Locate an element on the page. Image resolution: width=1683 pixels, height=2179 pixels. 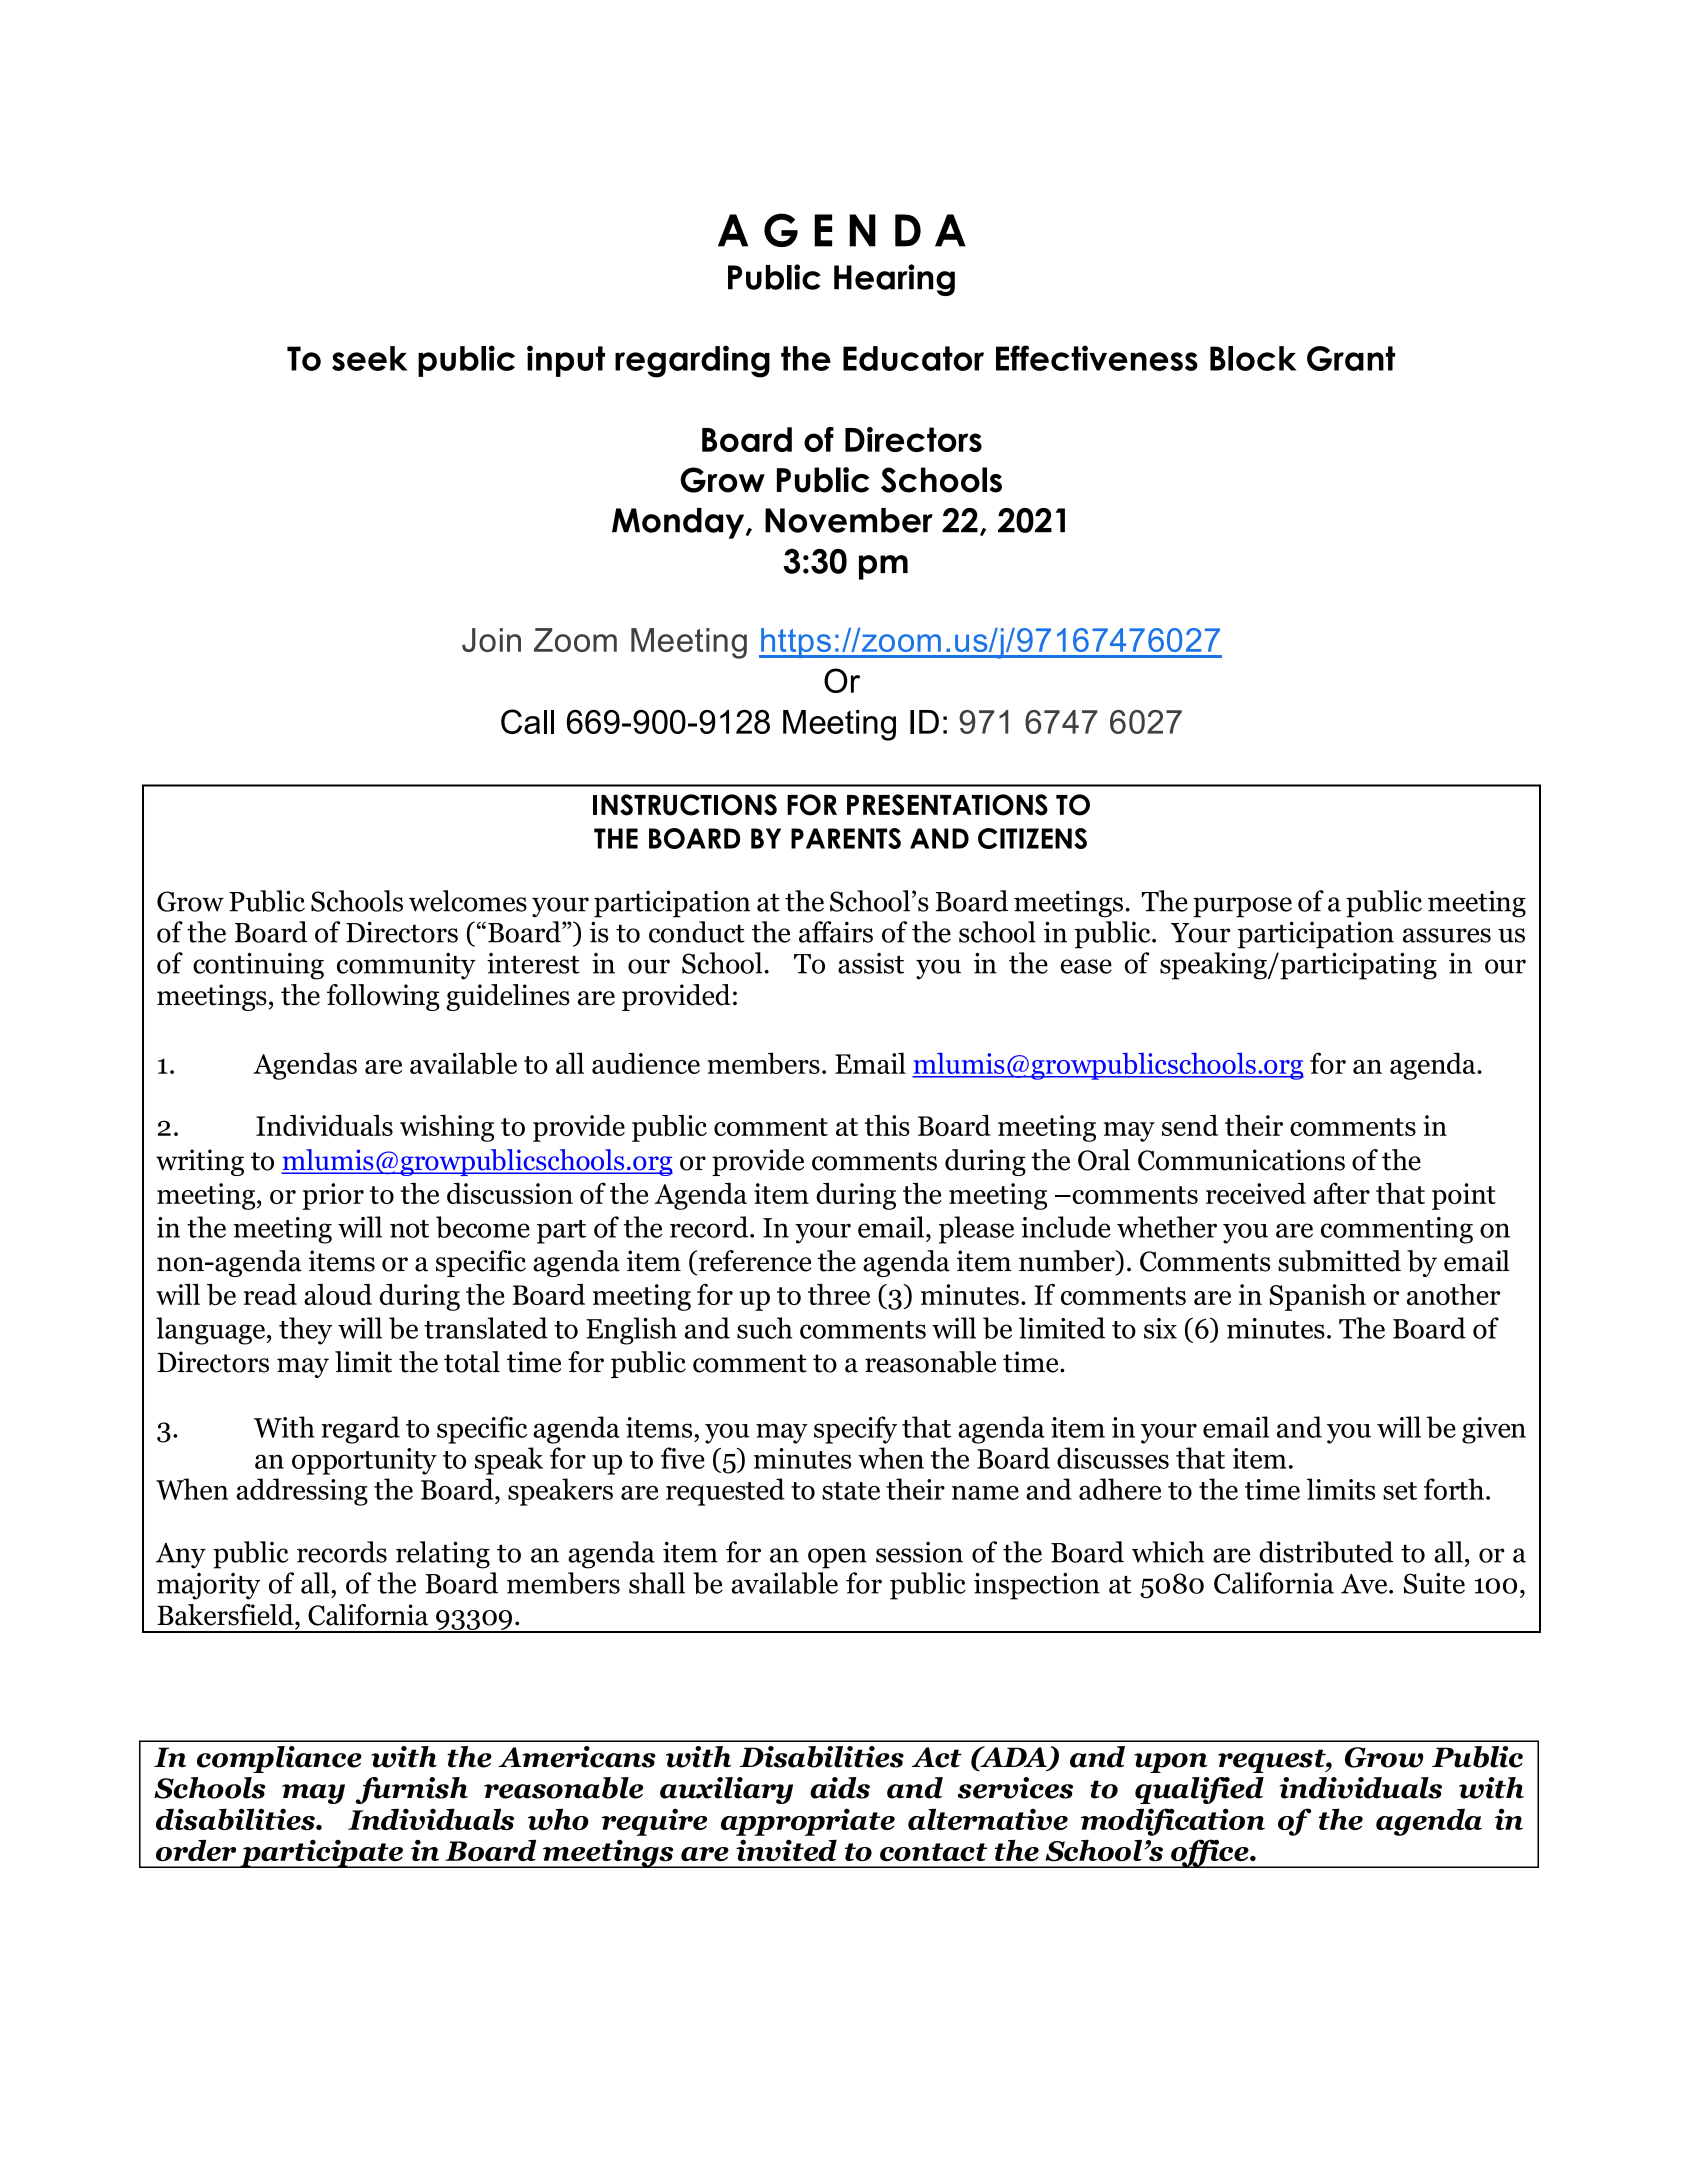
Educator is located at coordinates (913, 358).
